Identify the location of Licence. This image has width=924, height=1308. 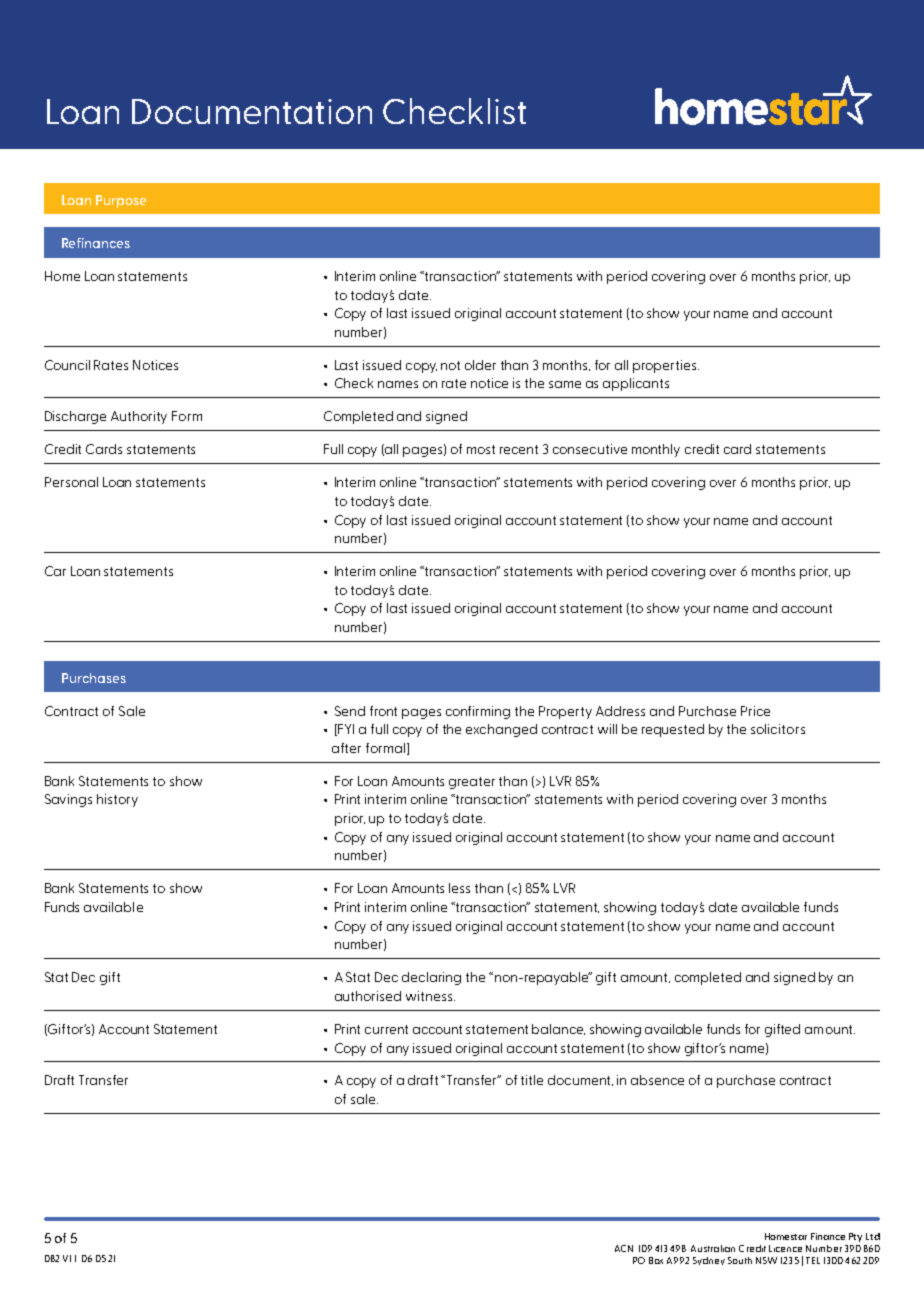
(785, 1248).
